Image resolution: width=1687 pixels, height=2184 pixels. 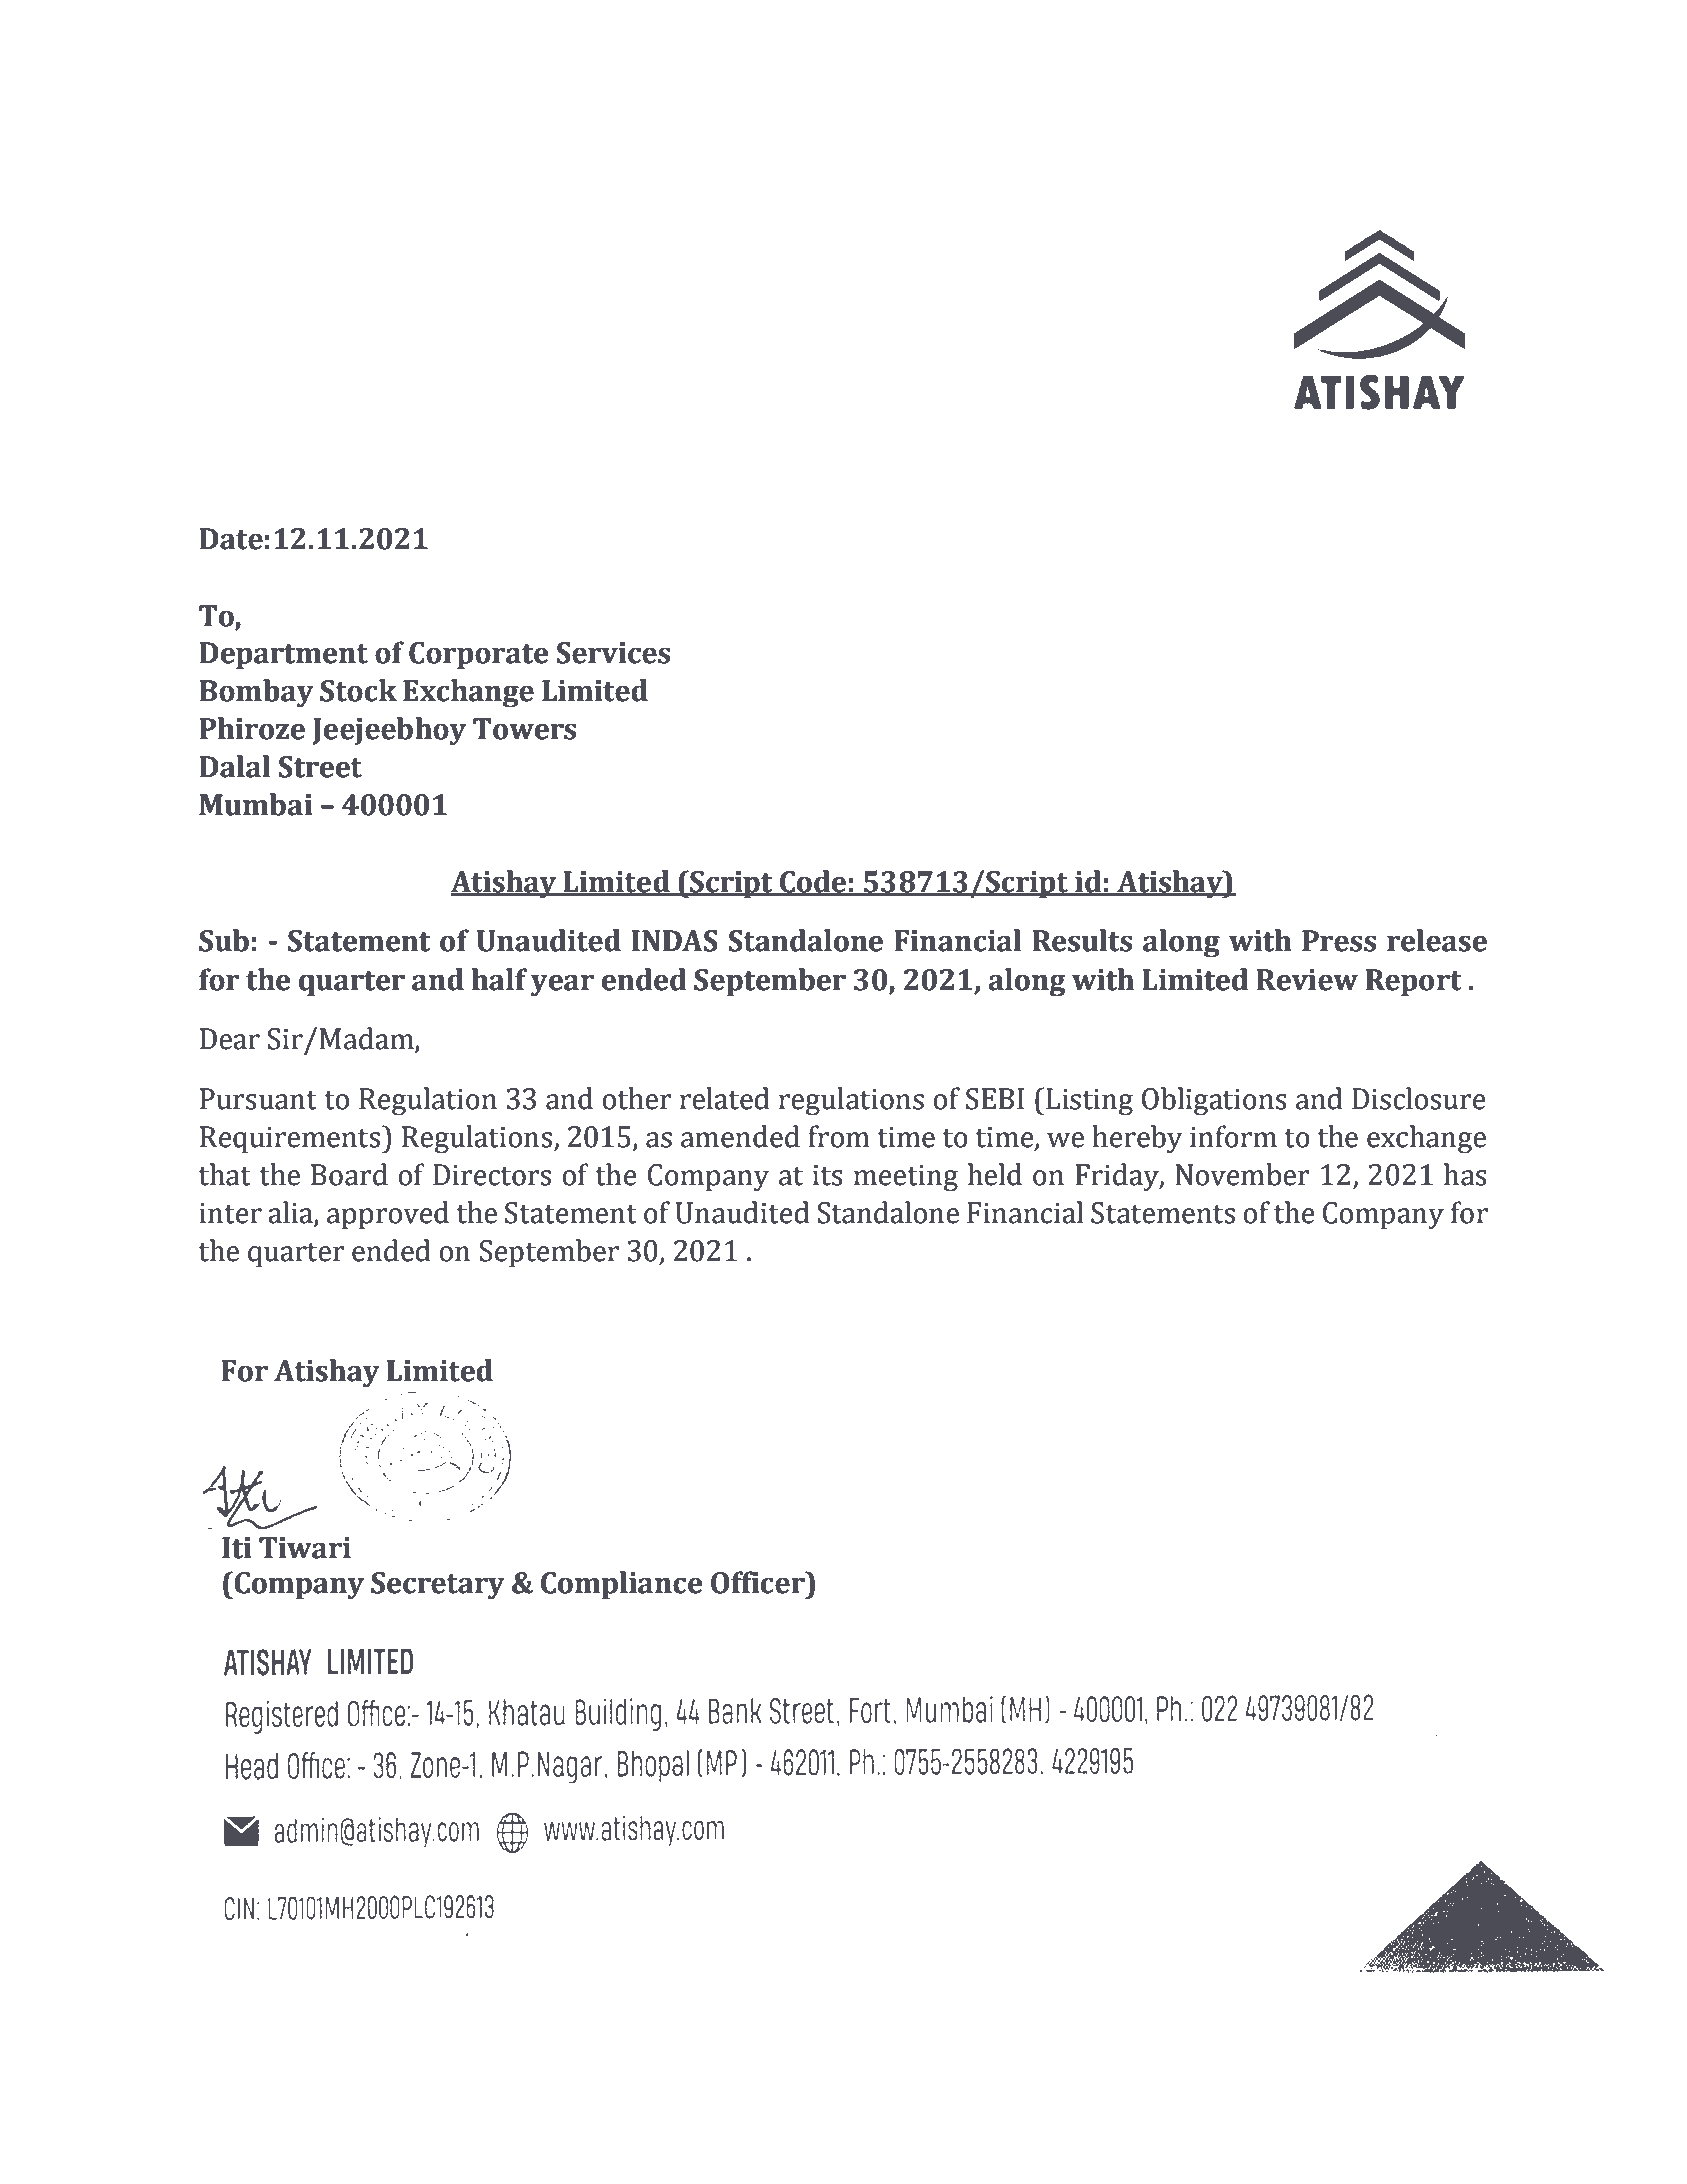 What do you see at coordinates (1242, 1174) in the screenshot?
I see `November` at bounding box center [1242, 1174].
